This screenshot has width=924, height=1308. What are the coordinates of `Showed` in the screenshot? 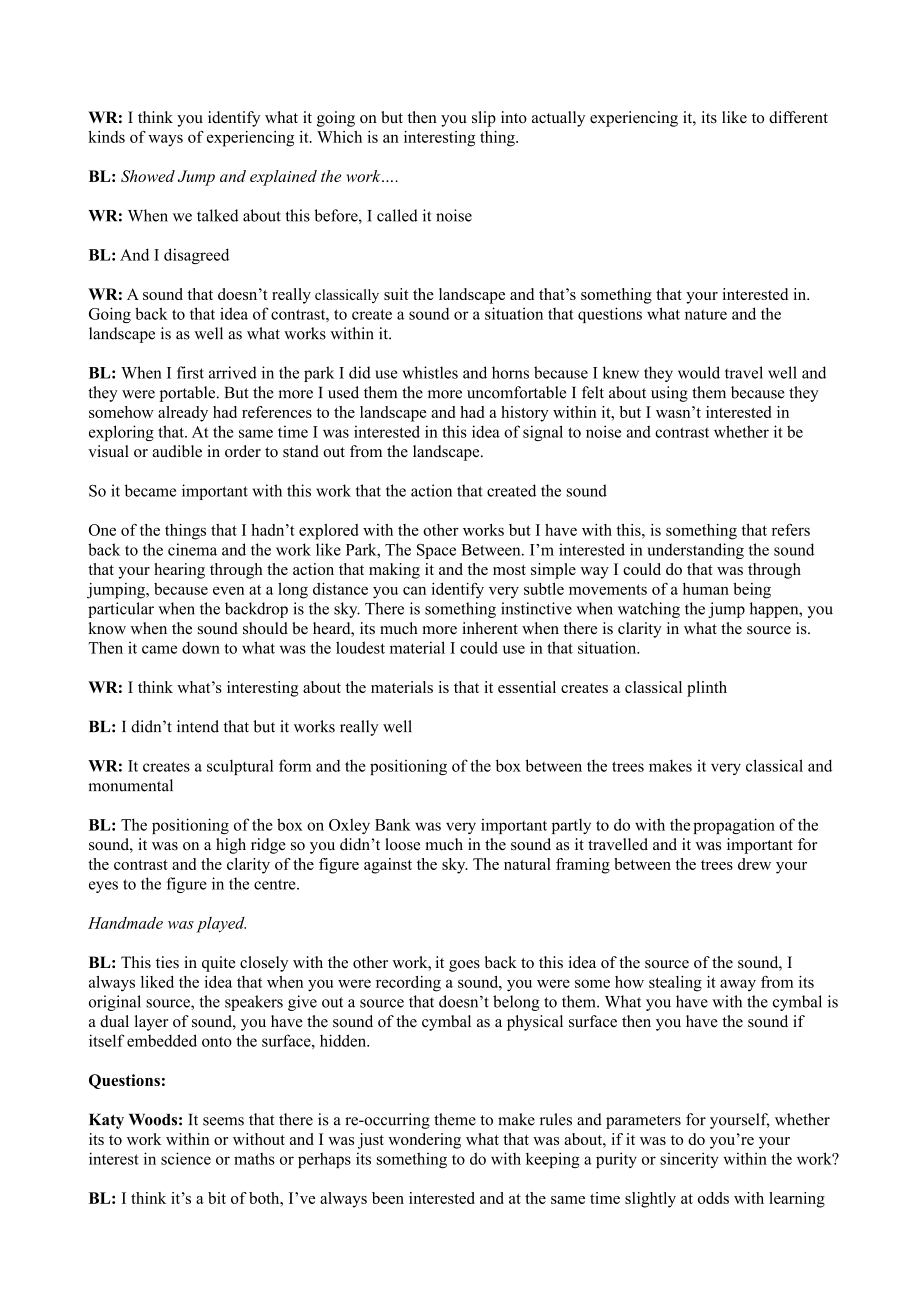 It's located at (148, 176).
